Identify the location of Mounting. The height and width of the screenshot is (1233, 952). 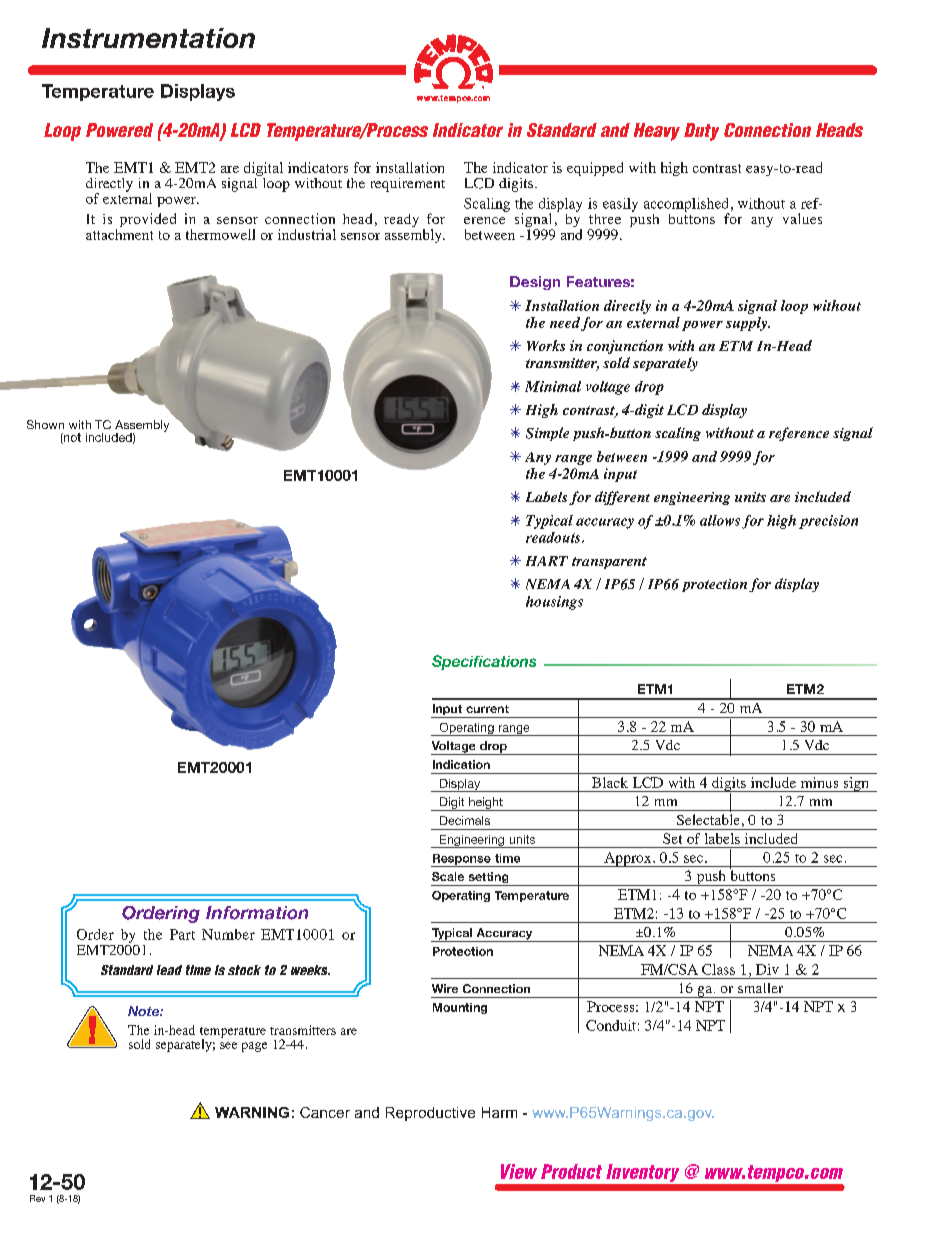
(460, 1008).
